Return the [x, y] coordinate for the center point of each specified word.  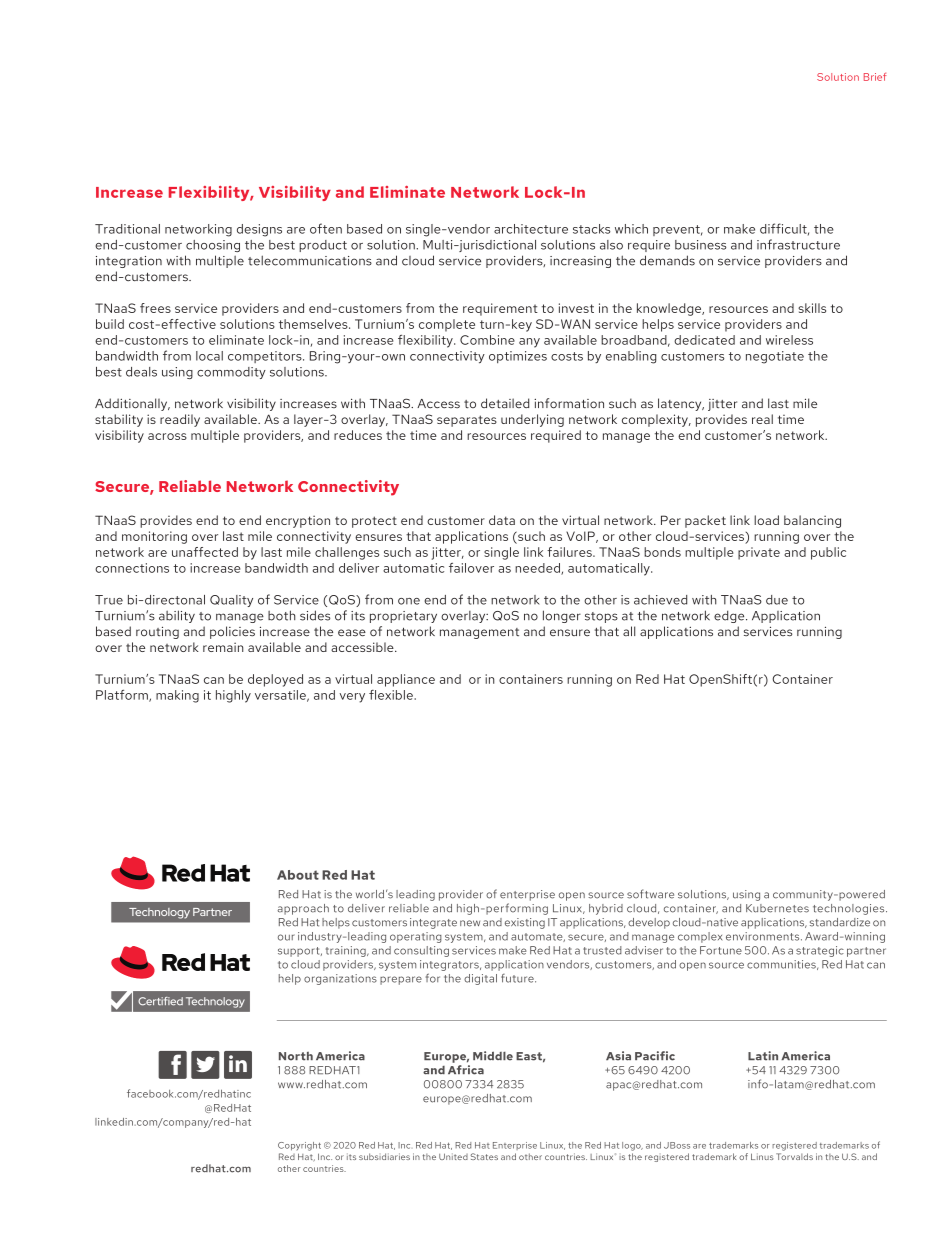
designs [259, 230]
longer [562, 616]
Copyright [299, 1146]
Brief [875, 77]
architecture [531, 229]
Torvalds [794, 1156]
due [777, 600]
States [484, 1156]
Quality [231, 601]
